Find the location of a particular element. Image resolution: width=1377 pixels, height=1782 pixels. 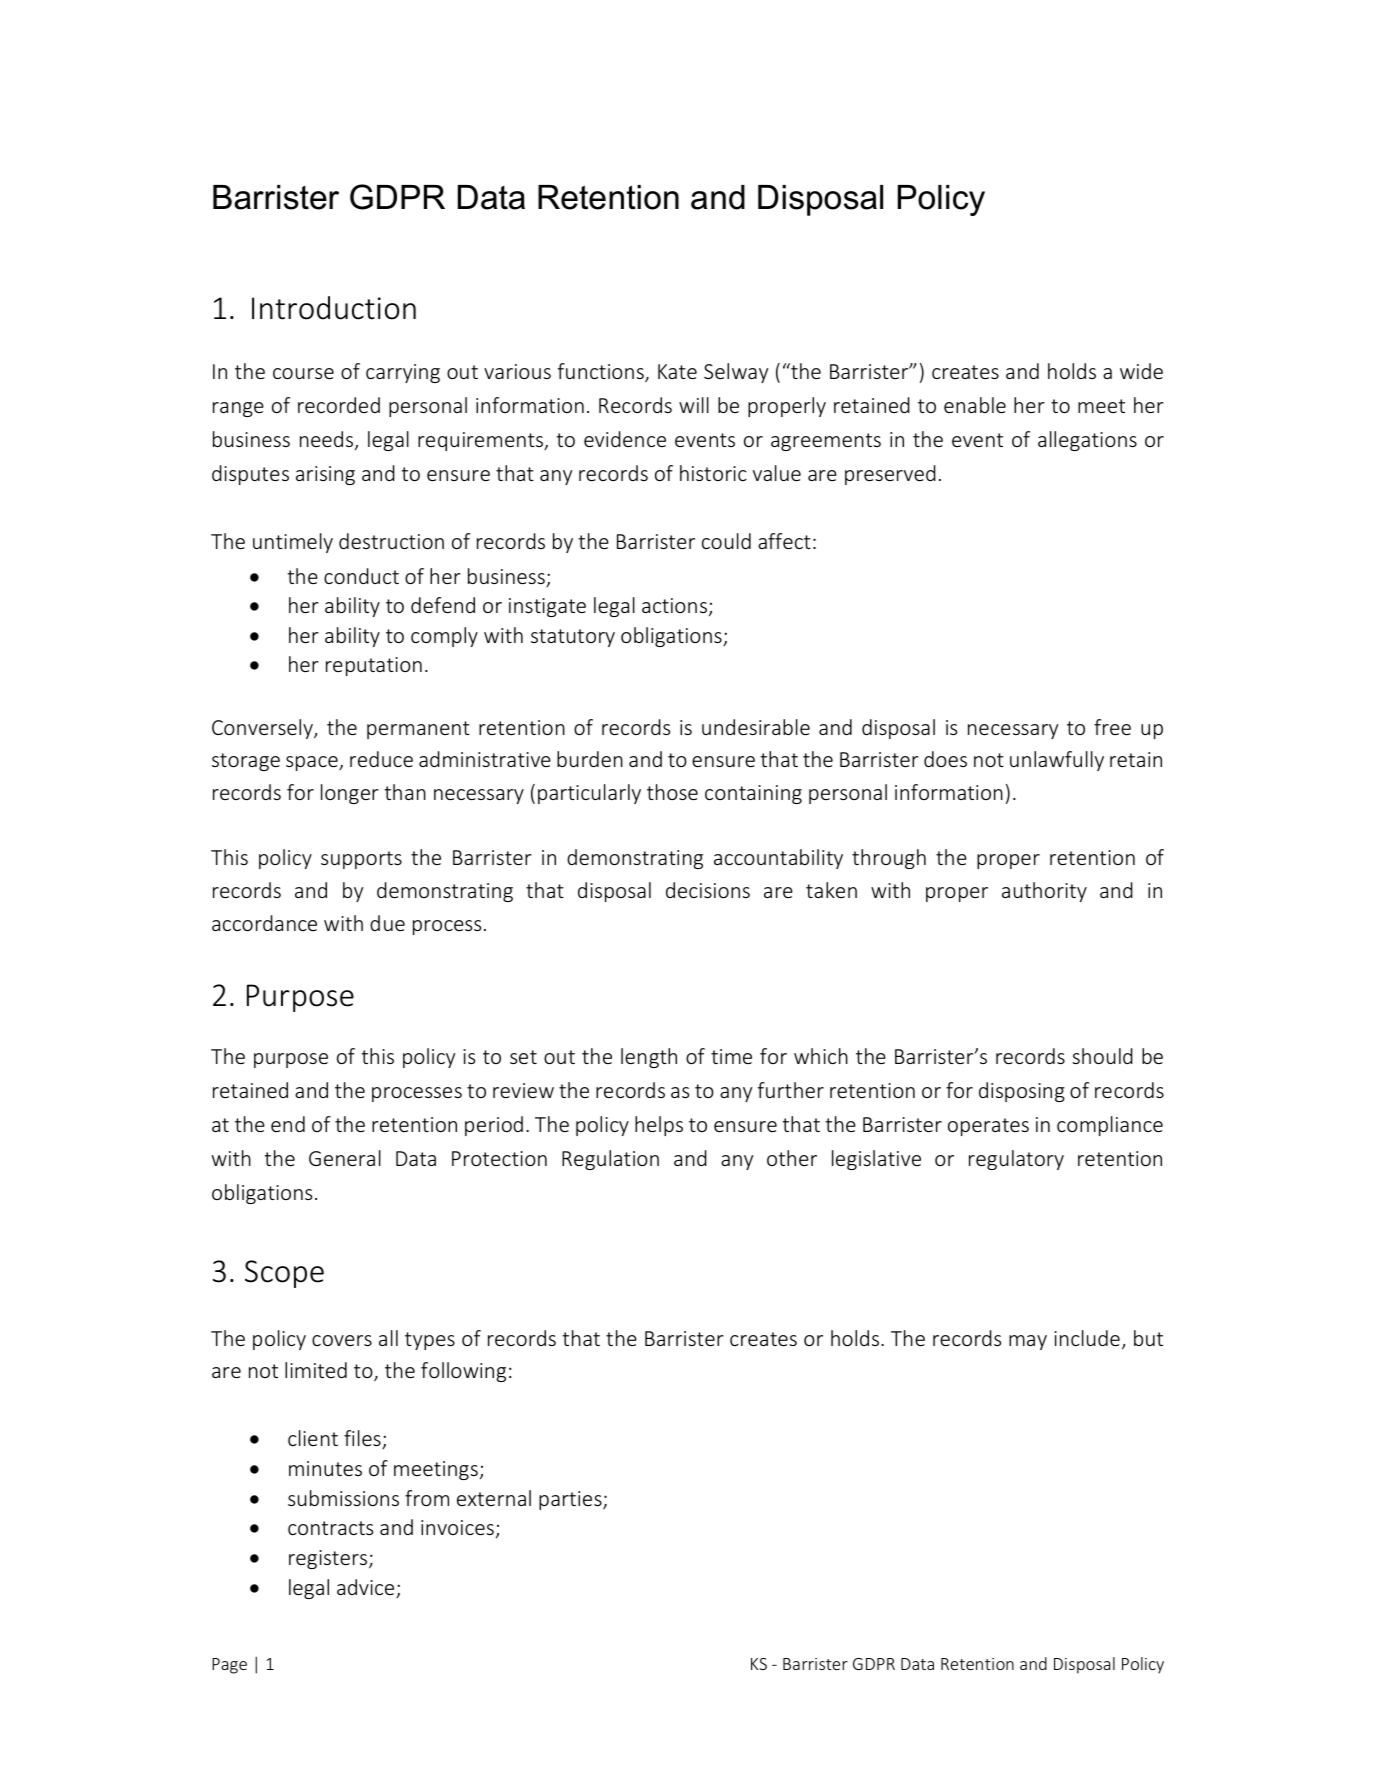

advice is located at coordinates (367, 1588).
